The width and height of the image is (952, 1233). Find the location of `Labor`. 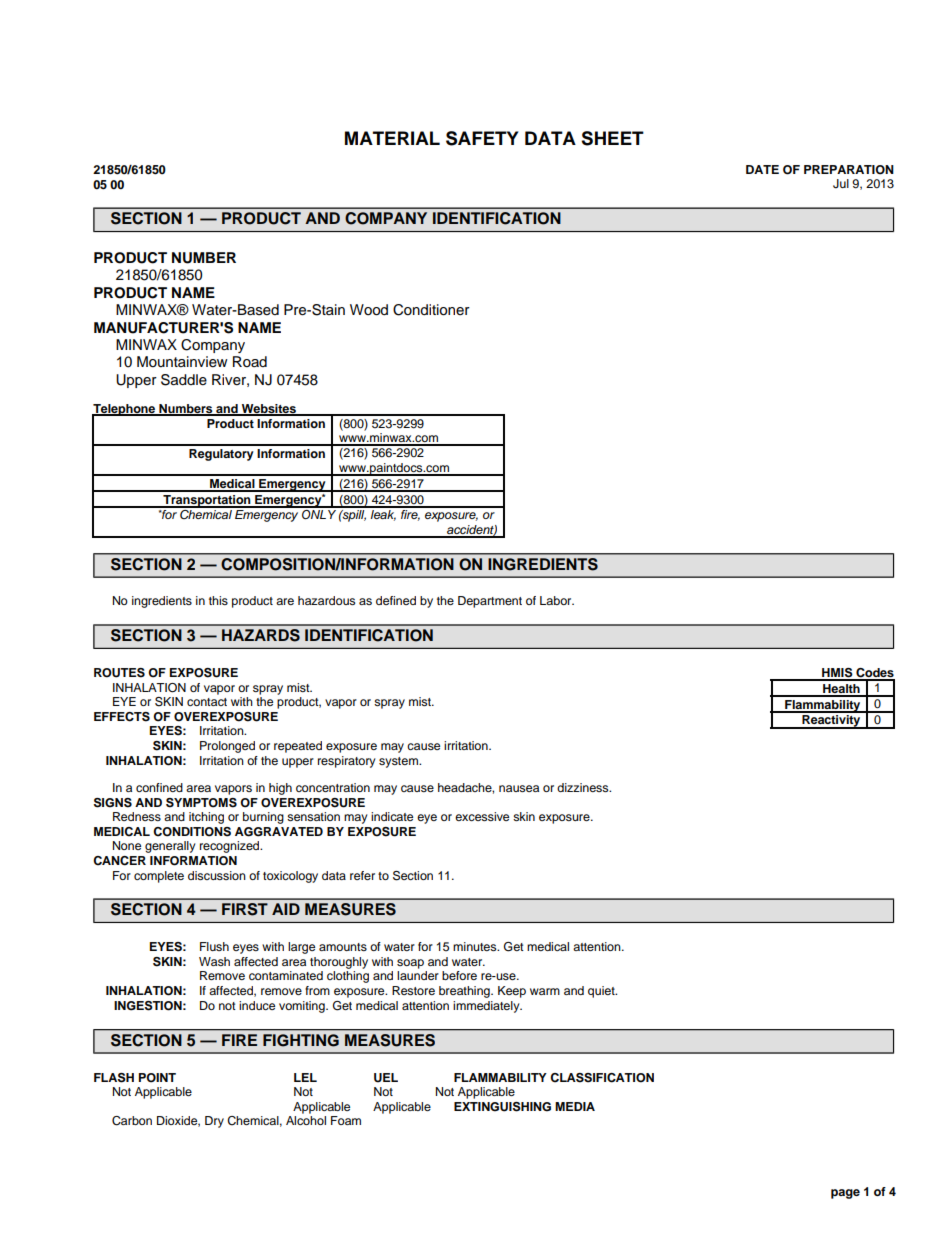

Labor is located at coordinates (557, 600).
